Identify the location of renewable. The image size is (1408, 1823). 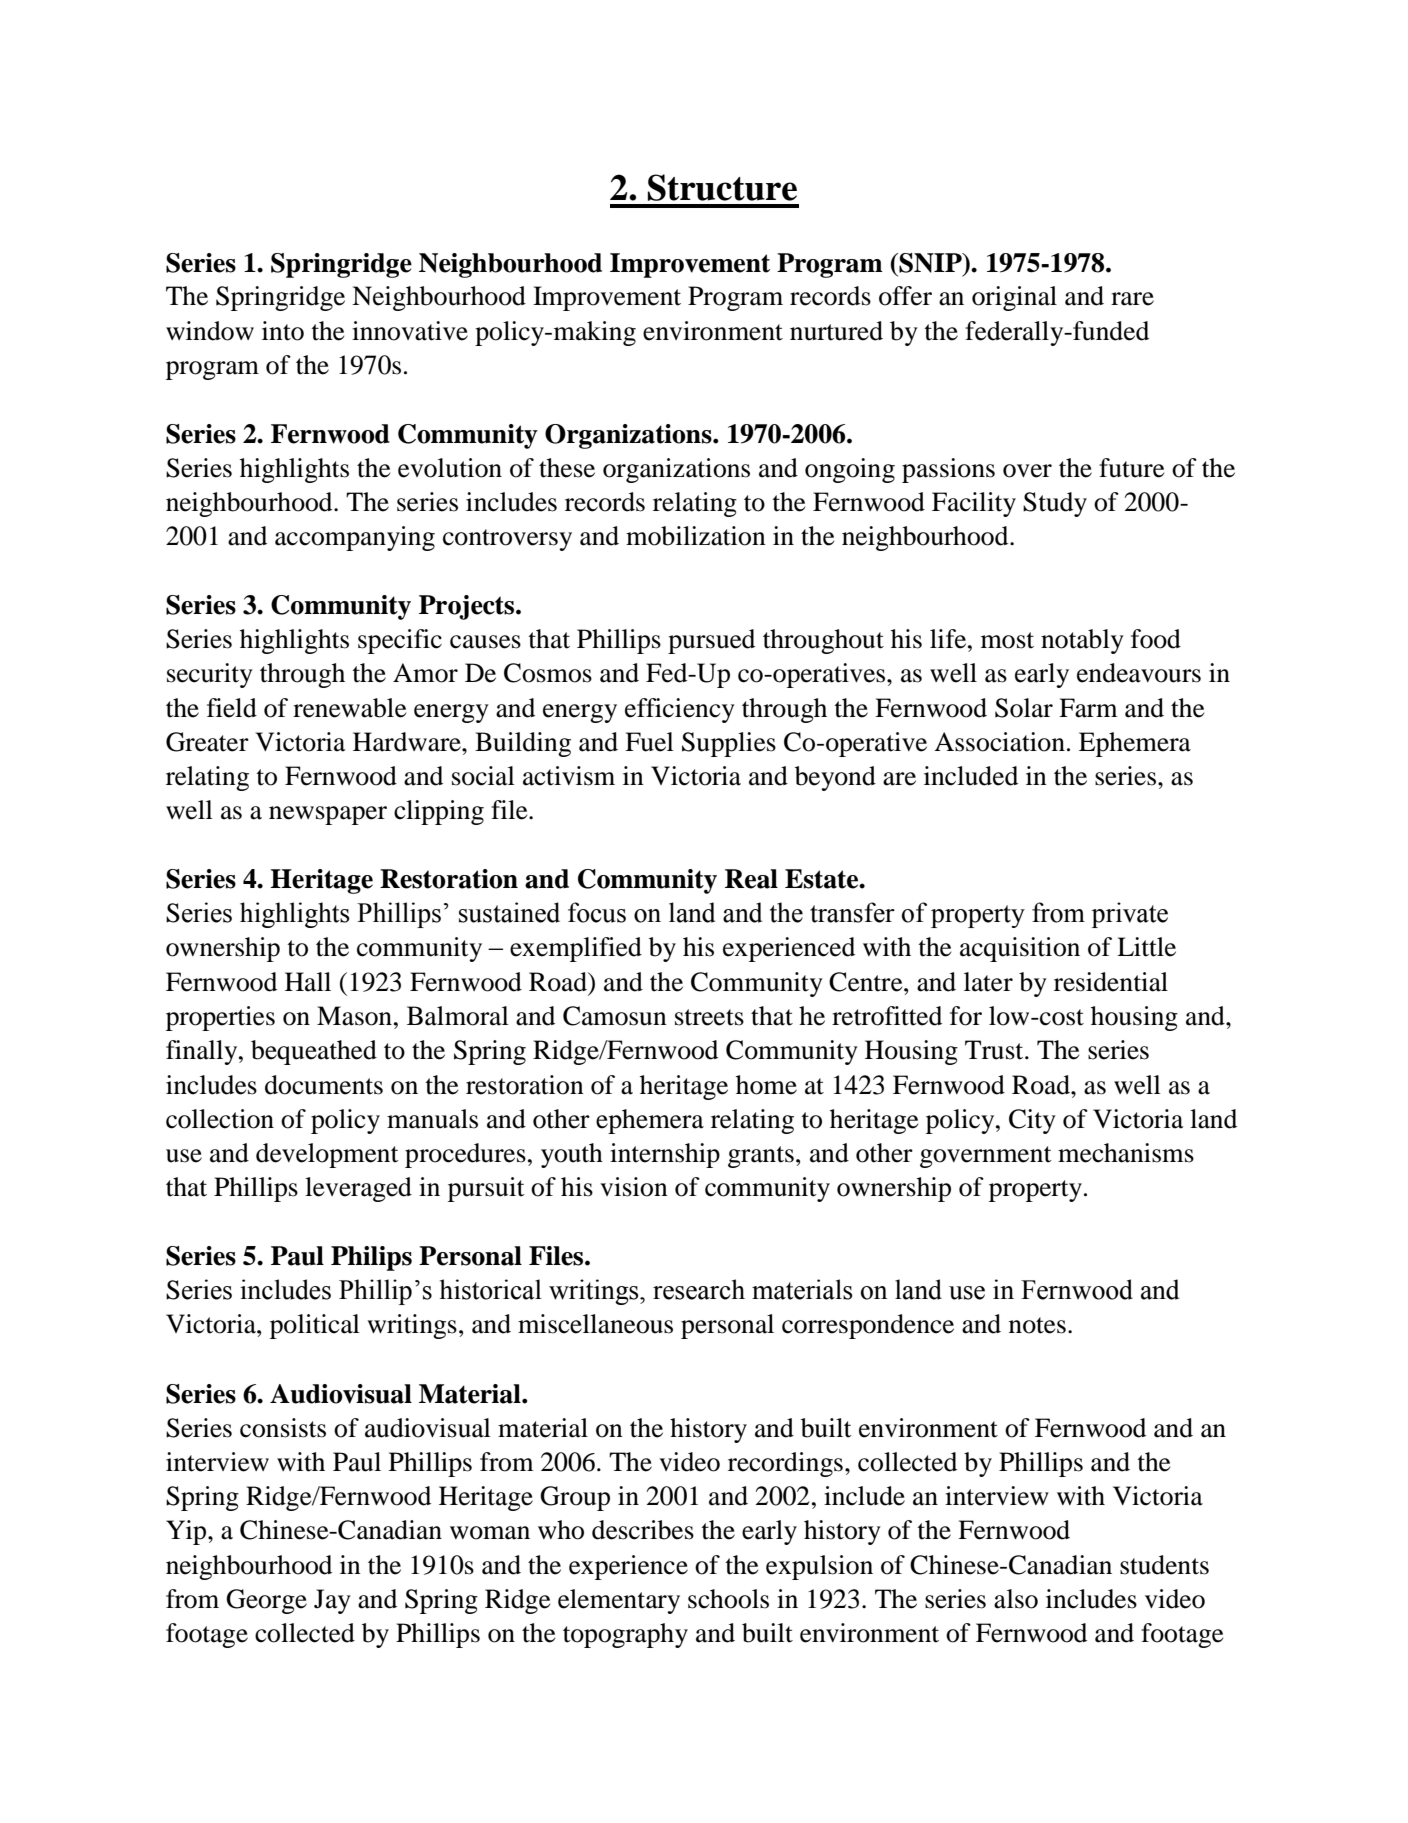
(349, 708).
